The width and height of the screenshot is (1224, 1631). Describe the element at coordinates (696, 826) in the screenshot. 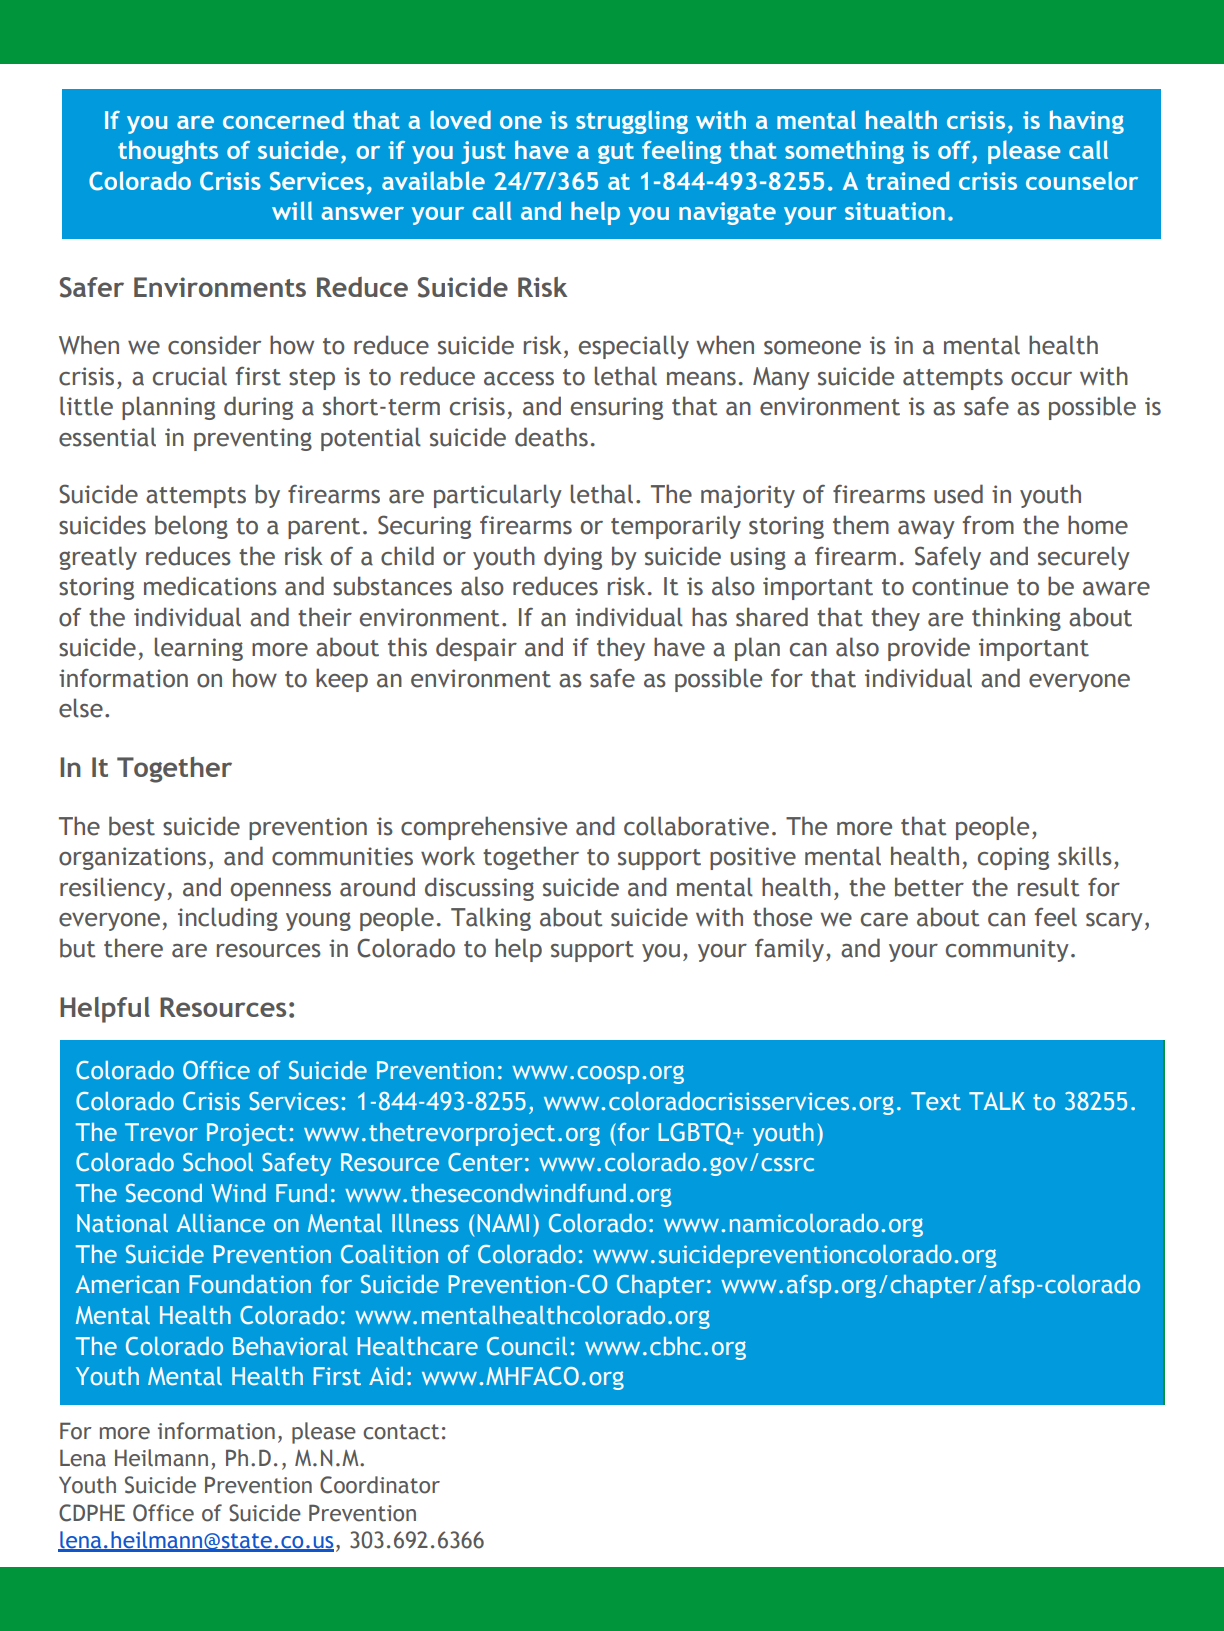

I see `collaborative` at that location.
